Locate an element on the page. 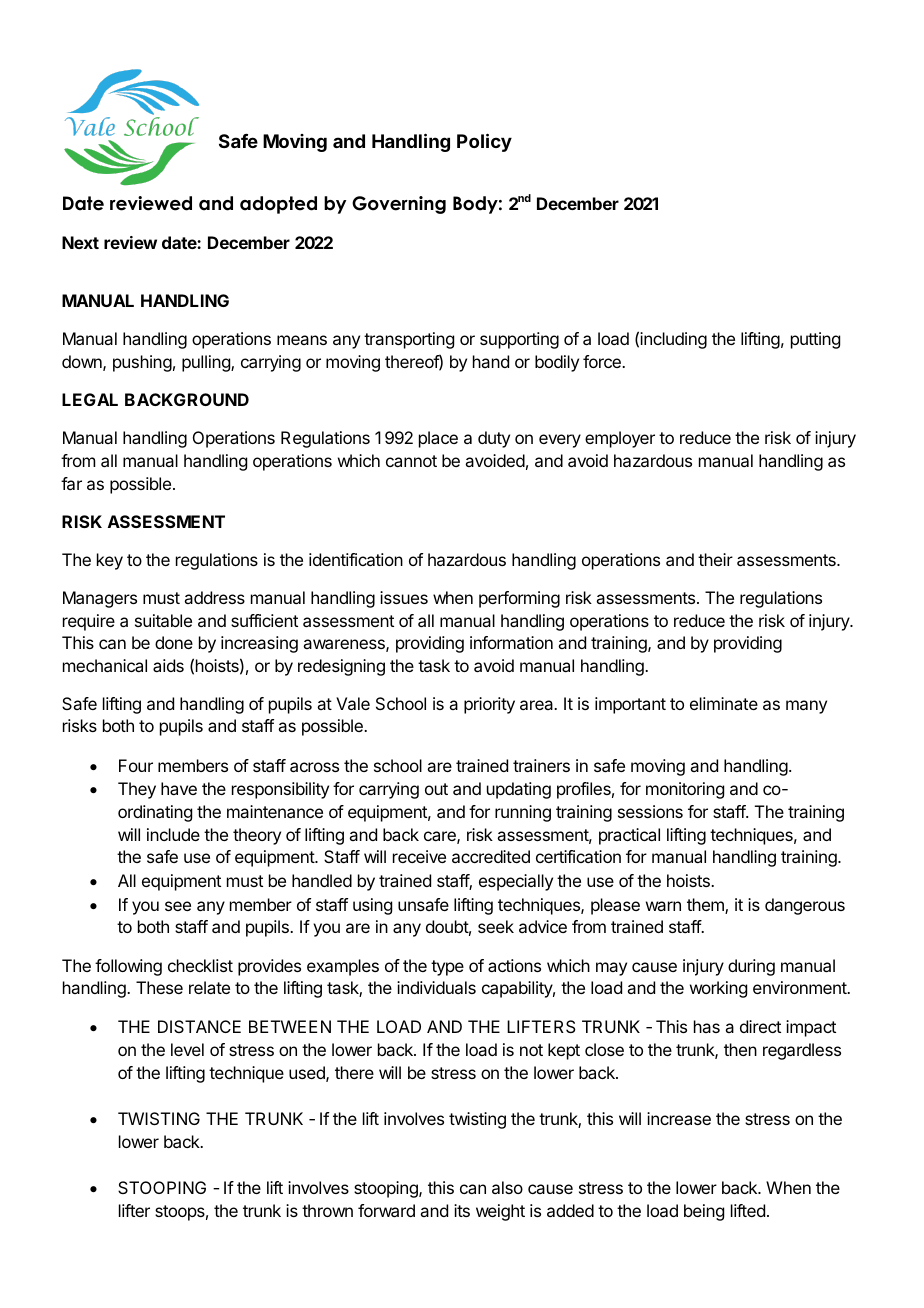 The image size is (924, 1308). Policy is located at coordinates (484, 142).
